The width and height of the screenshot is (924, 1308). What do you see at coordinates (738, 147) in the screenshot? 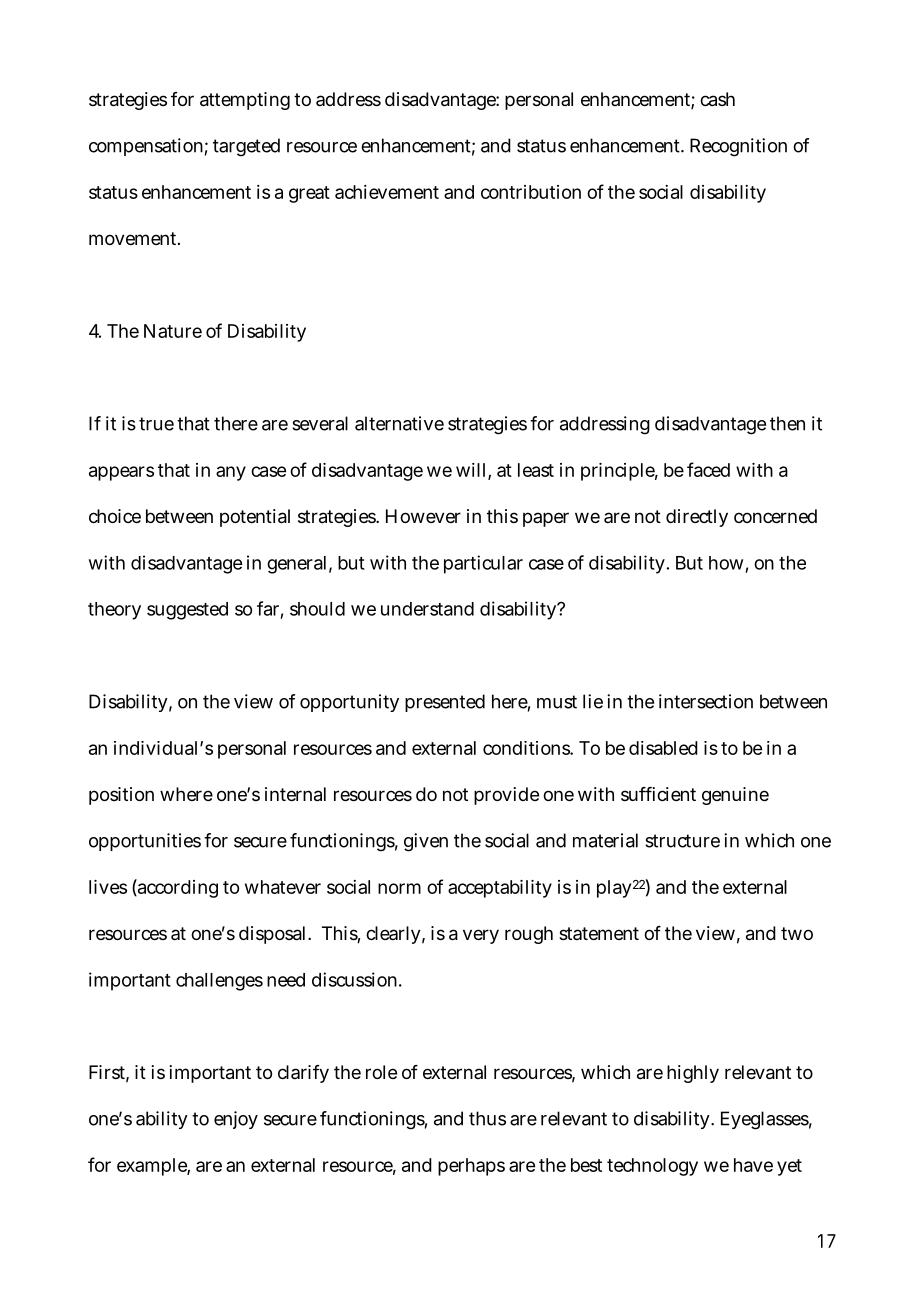
I see `Recognition` at bounding box center [738, 147].
